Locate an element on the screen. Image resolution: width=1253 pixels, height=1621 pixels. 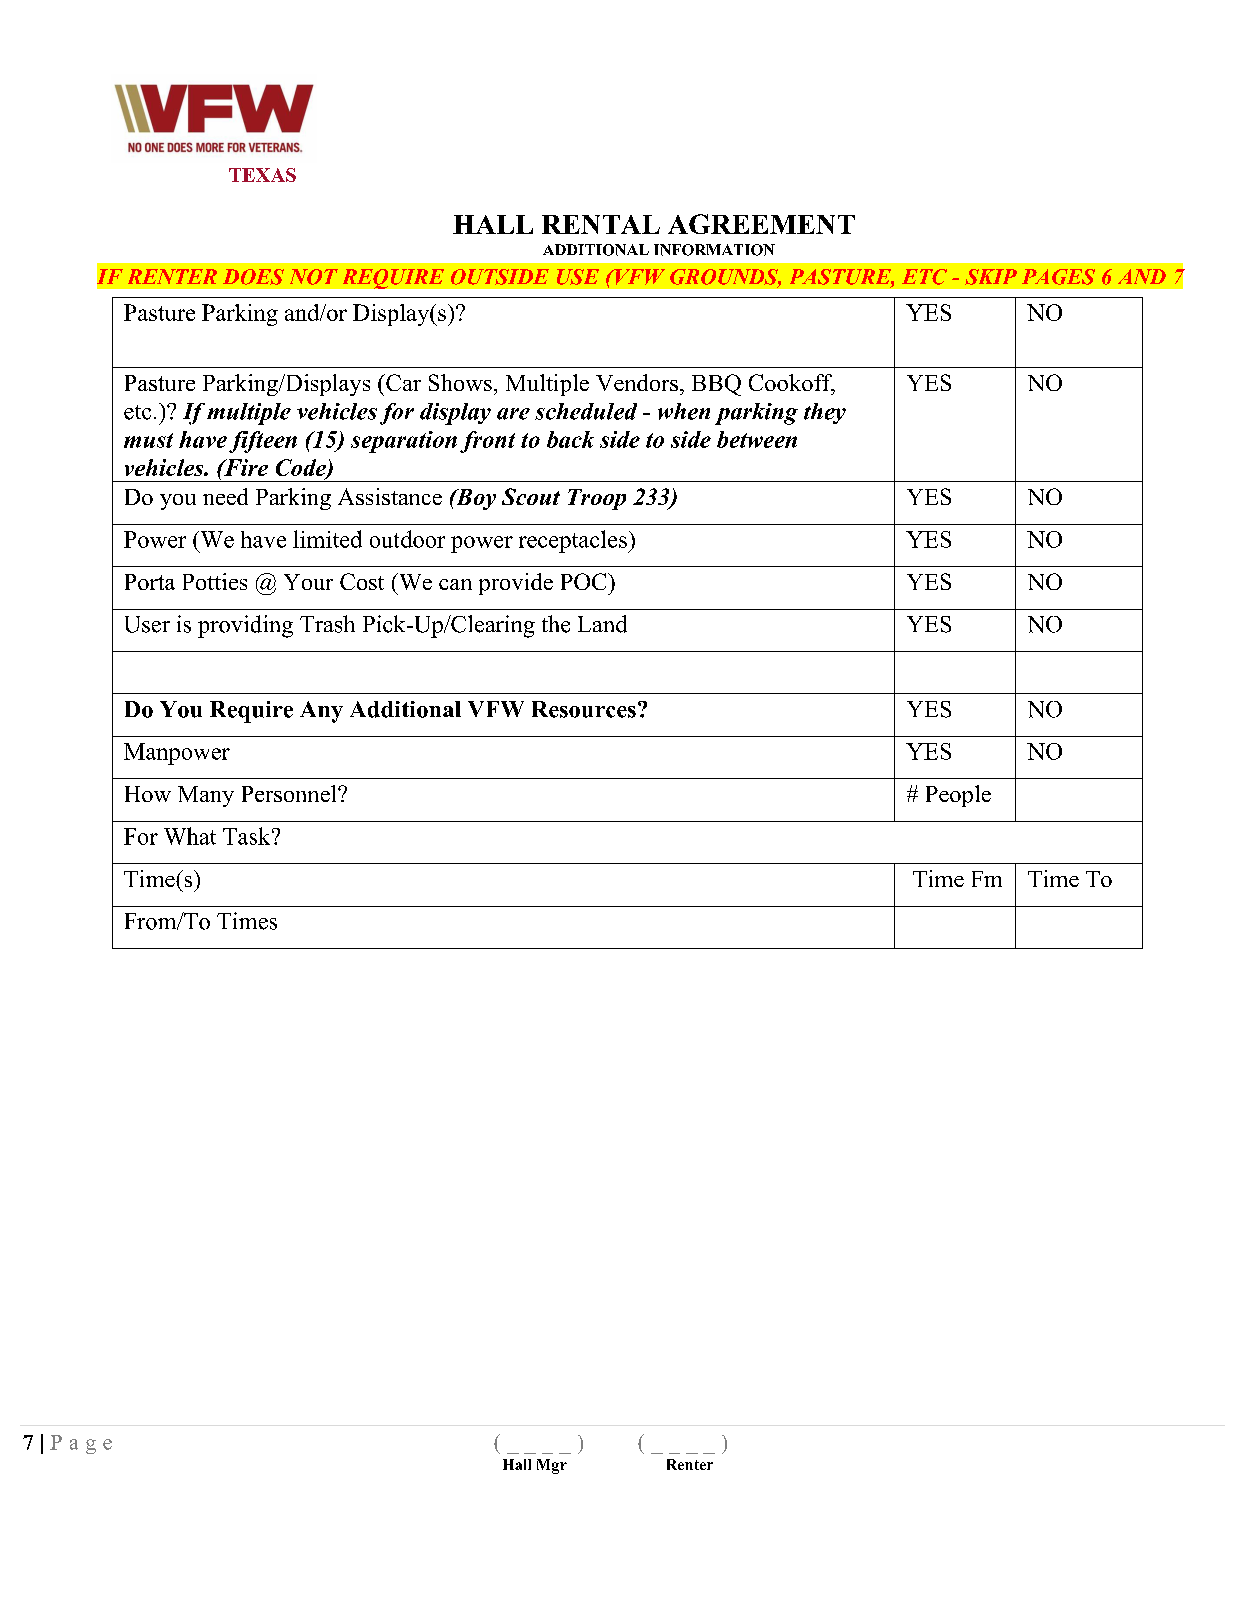
People is located at coordinates (958, 796).
